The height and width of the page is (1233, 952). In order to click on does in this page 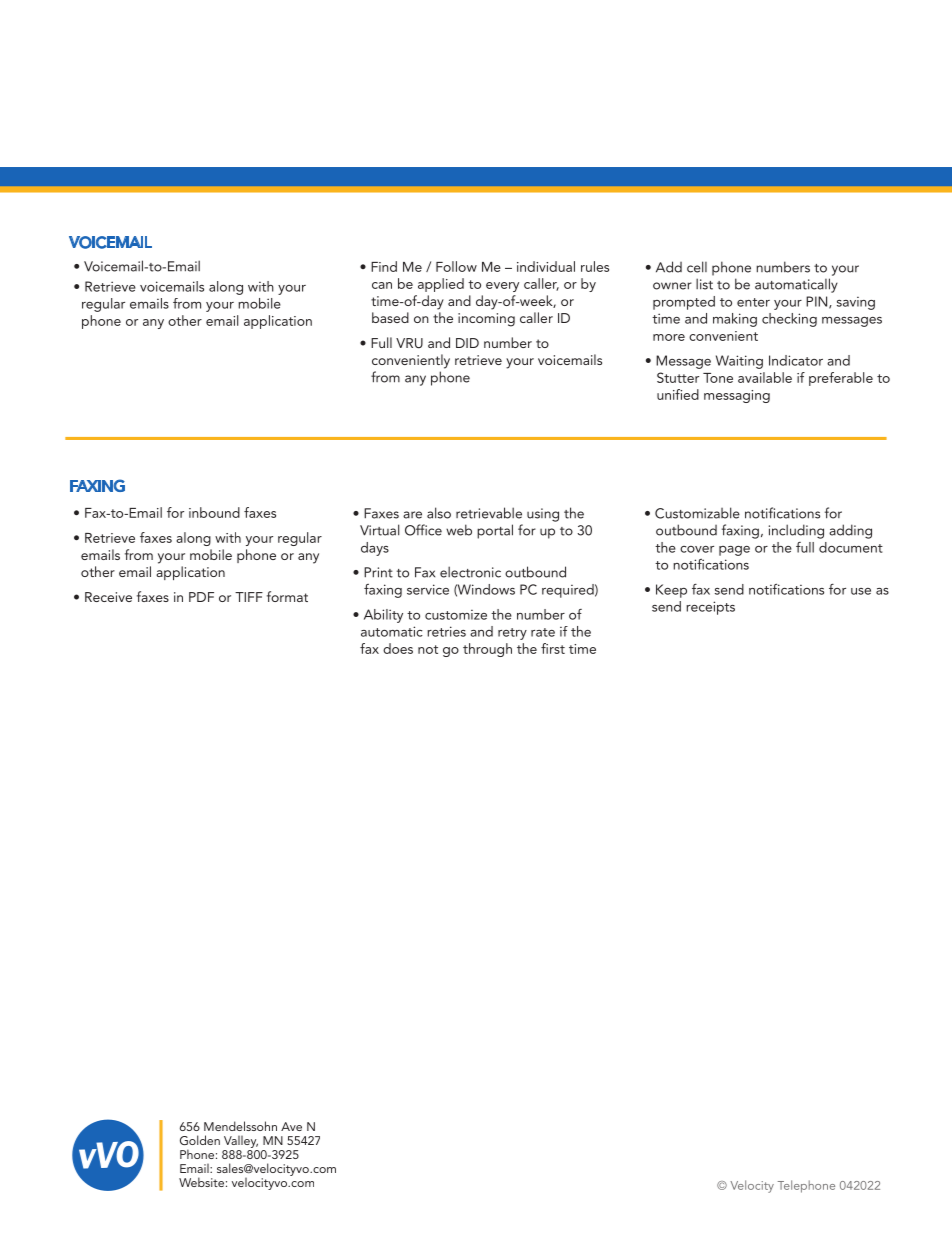, I will do `click(398, 648)`.
